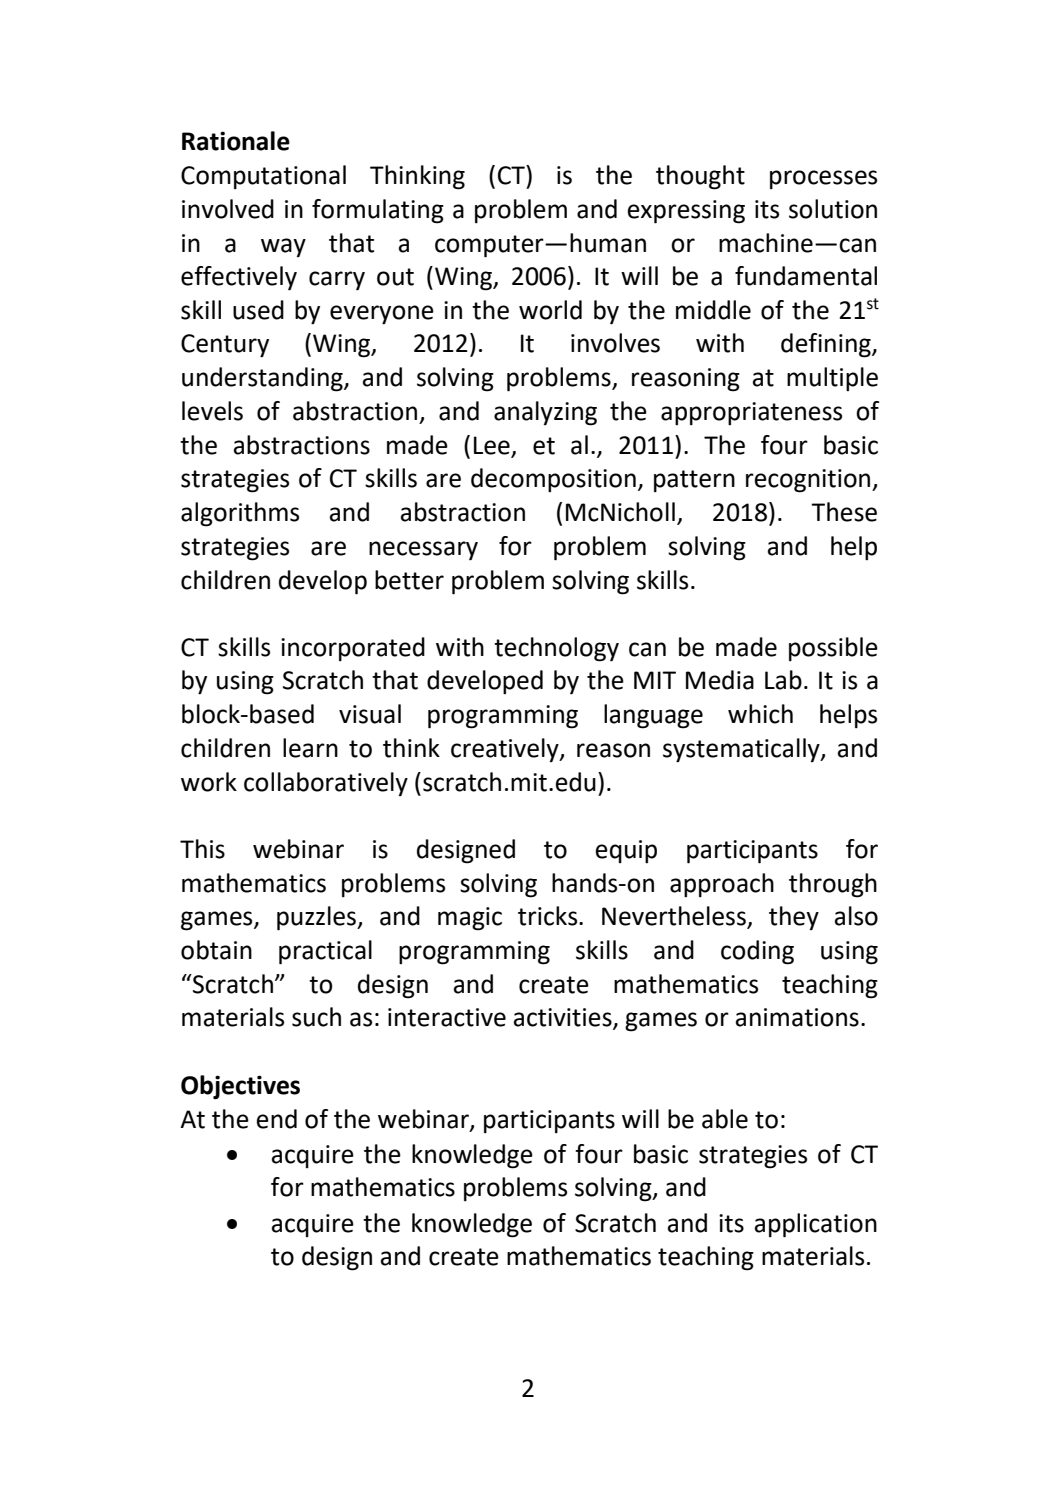  Describe the element at coordinates (277, 1119) in the document. I see `end` at that location.
